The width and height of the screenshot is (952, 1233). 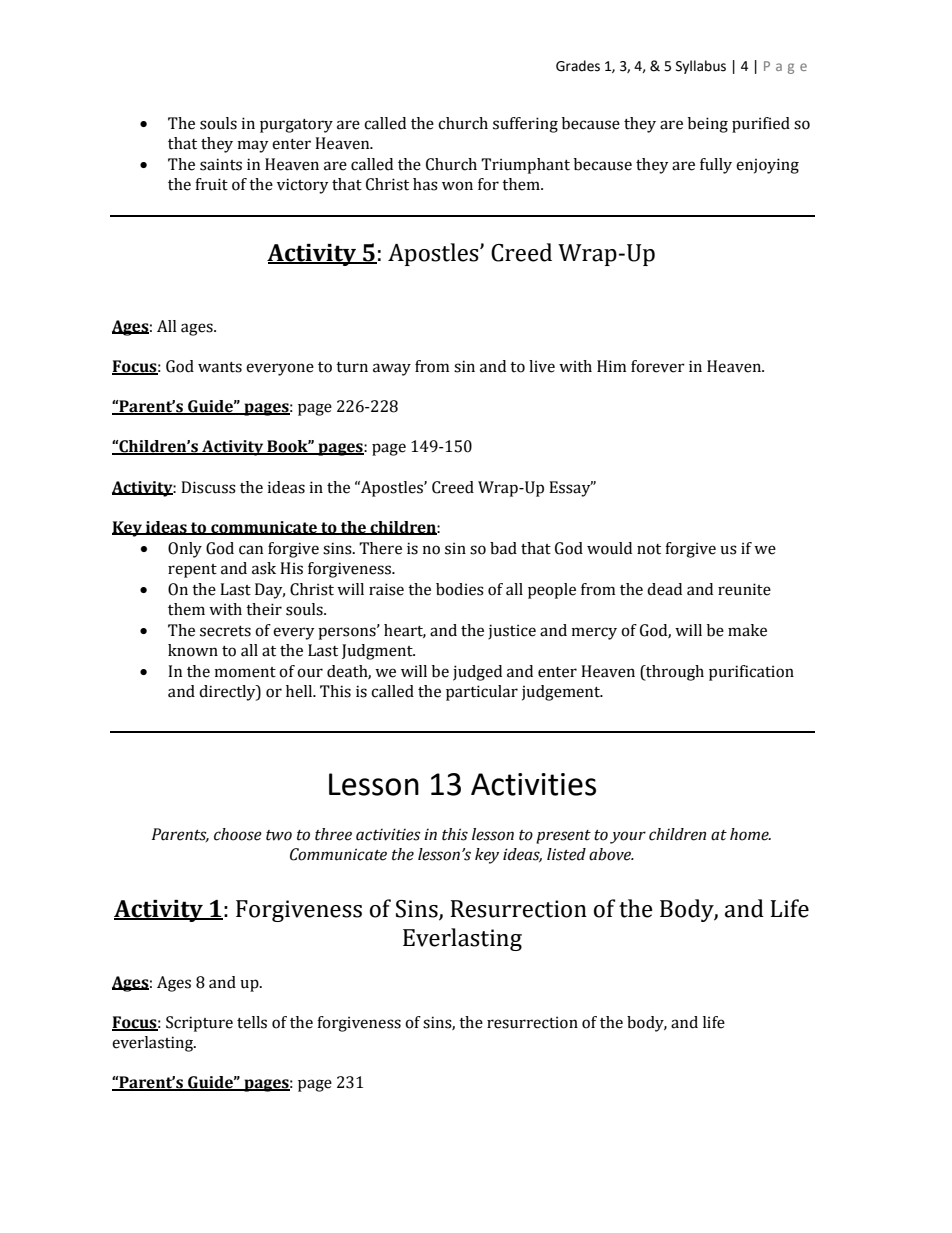 What do you see at coordinates (750, 834) in the screenshot?
I see `home` at bounding box center [750, 834].
